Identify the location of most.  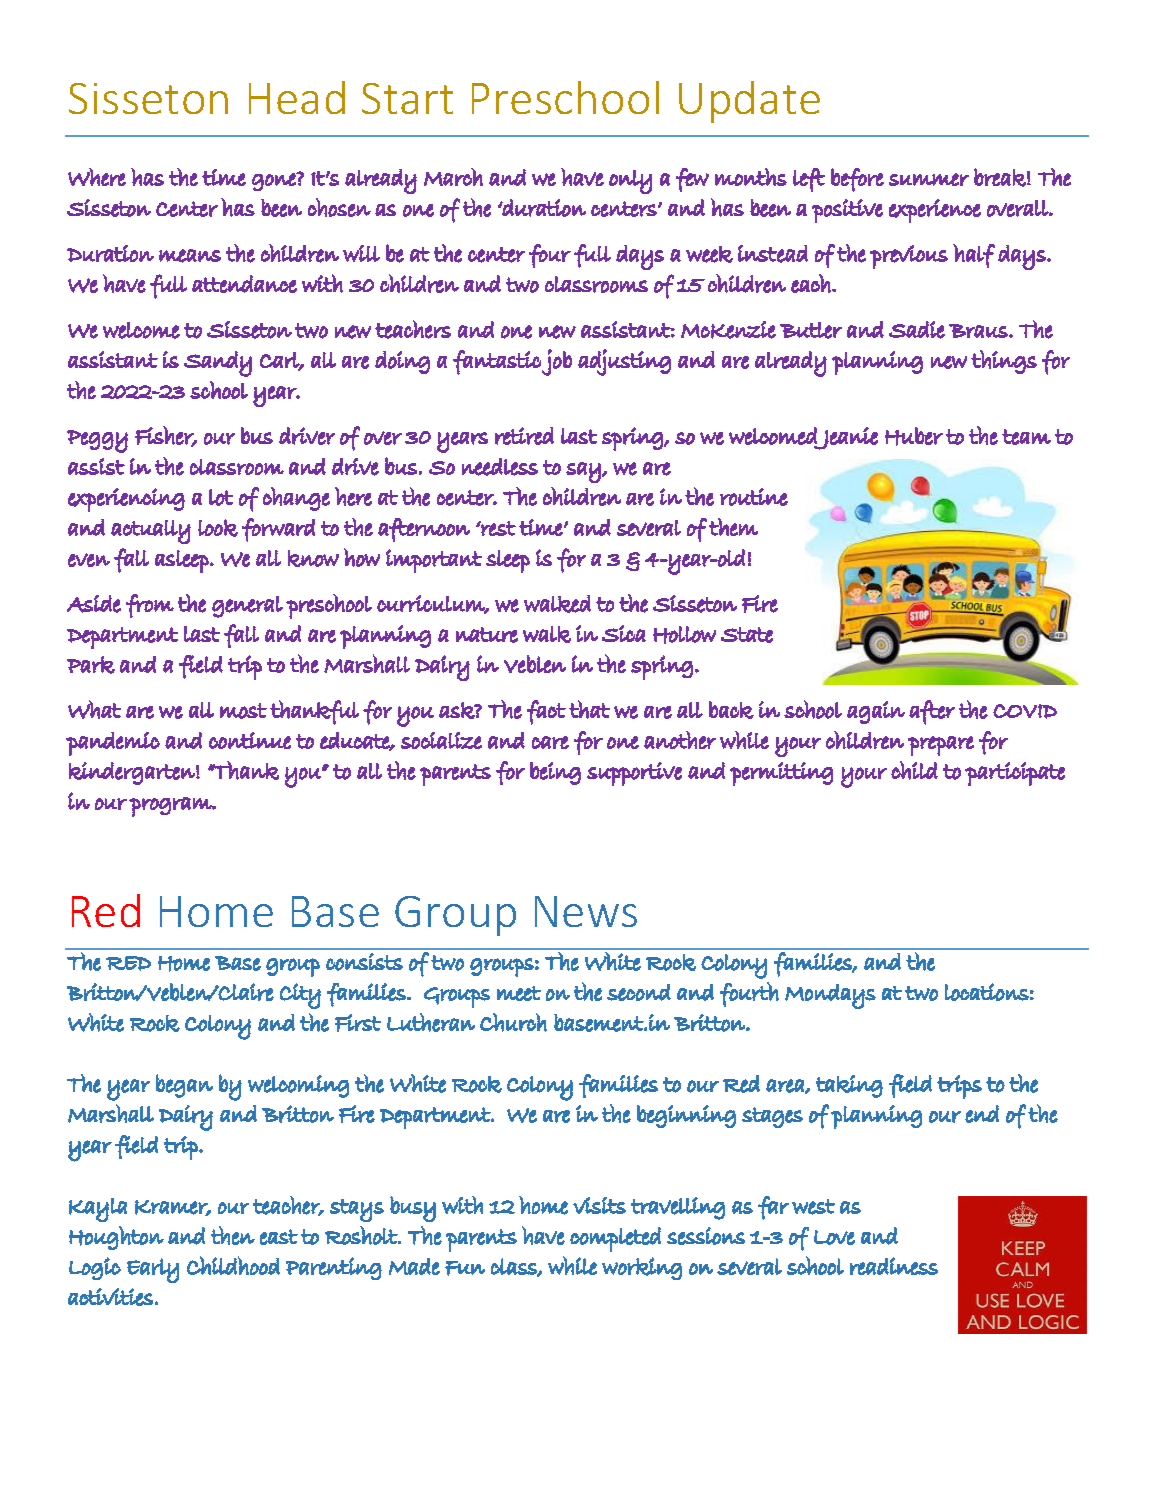
(243, 711).
